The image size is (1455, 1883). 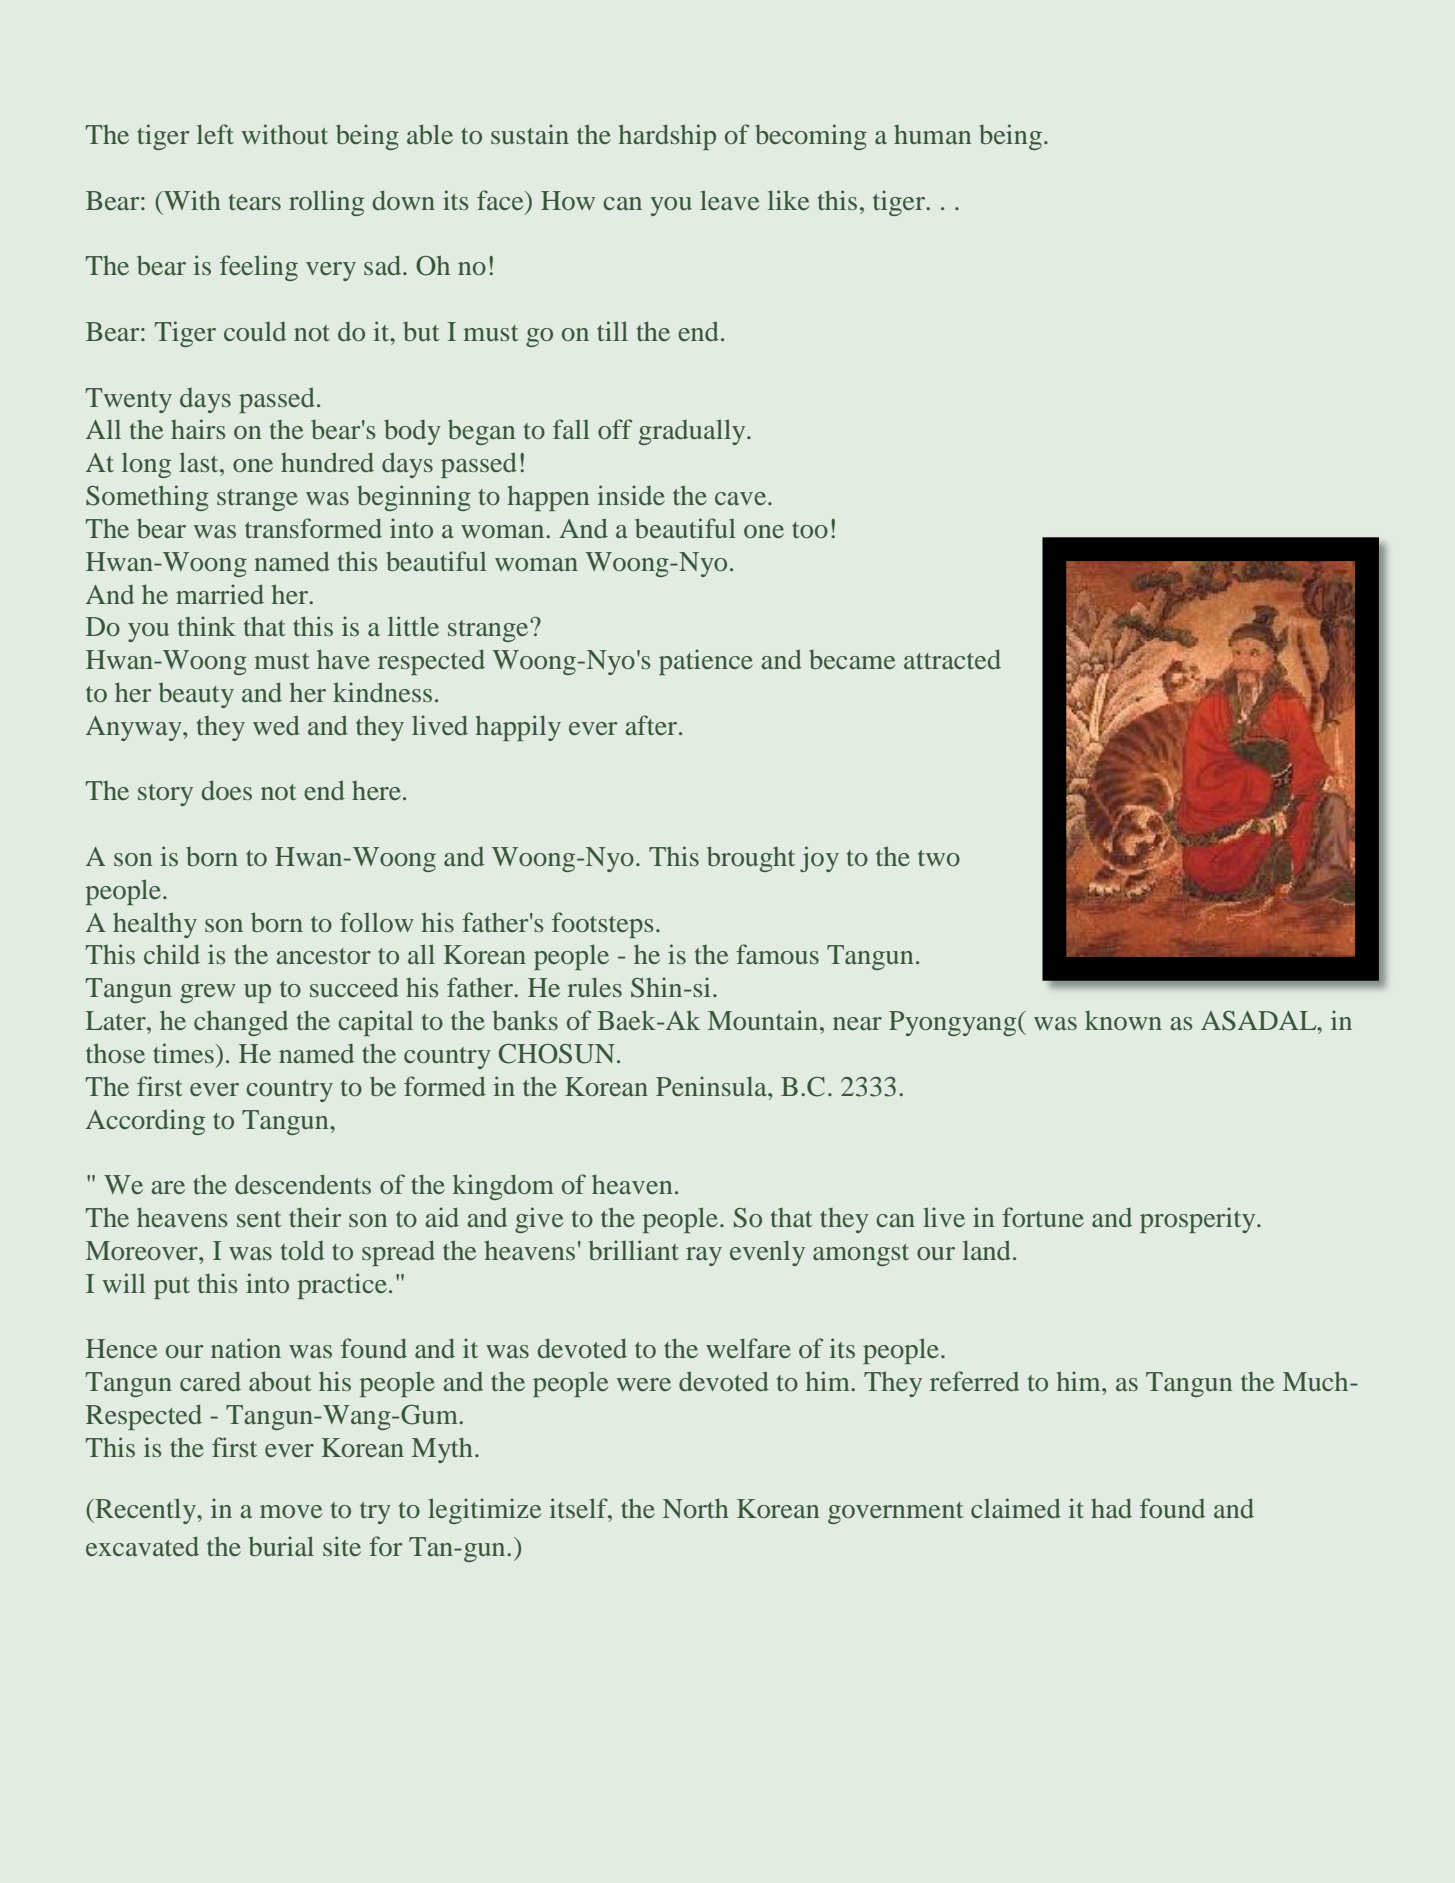 What do you see at coordinates (693, 432) in the page?
I see `gradually` at bounding box center [693, 432].
